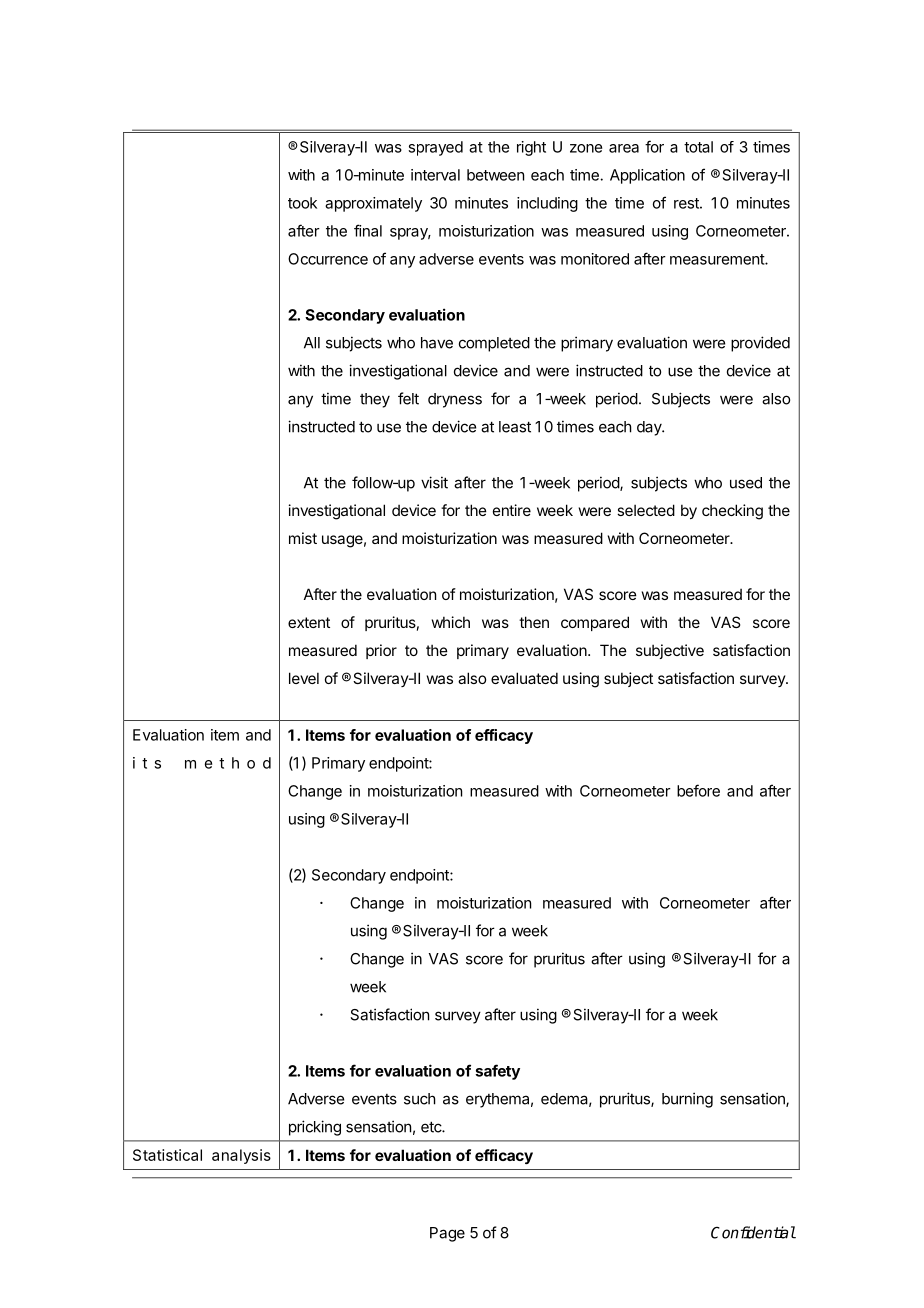  Describe the element at coordinates (687, 1100) in the screenshot. I see `burning` at that location.
